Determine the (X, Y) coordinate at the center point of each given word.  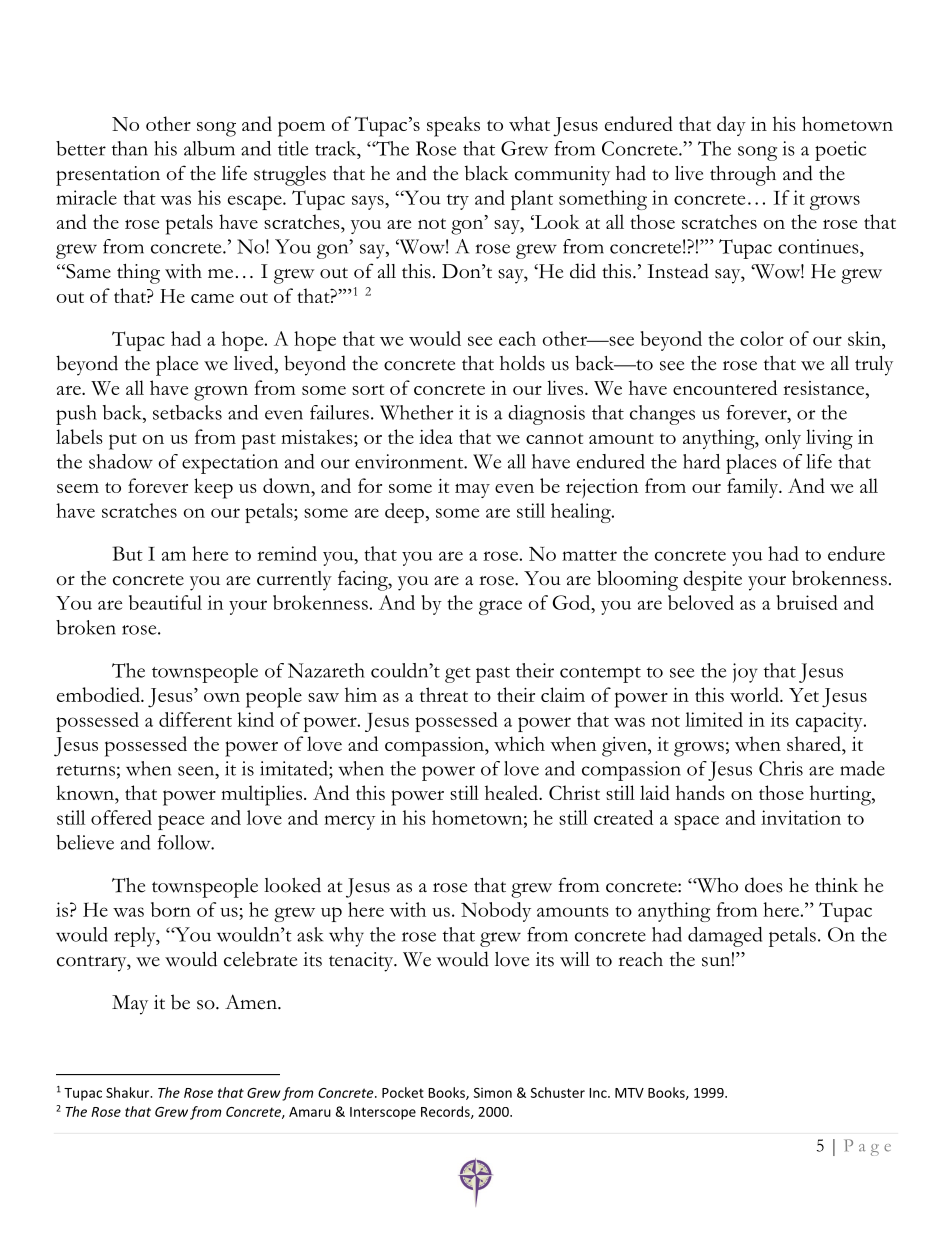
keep (213, 488)
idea (436, 436)
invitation (801, 817)
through (743, 176)
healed (512, 792)
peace (181, 822)
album (209, 148)
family (754, 488)
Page (867, 1147)
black (487, 173)
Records (446, 1112)
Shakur (129, 1092)
